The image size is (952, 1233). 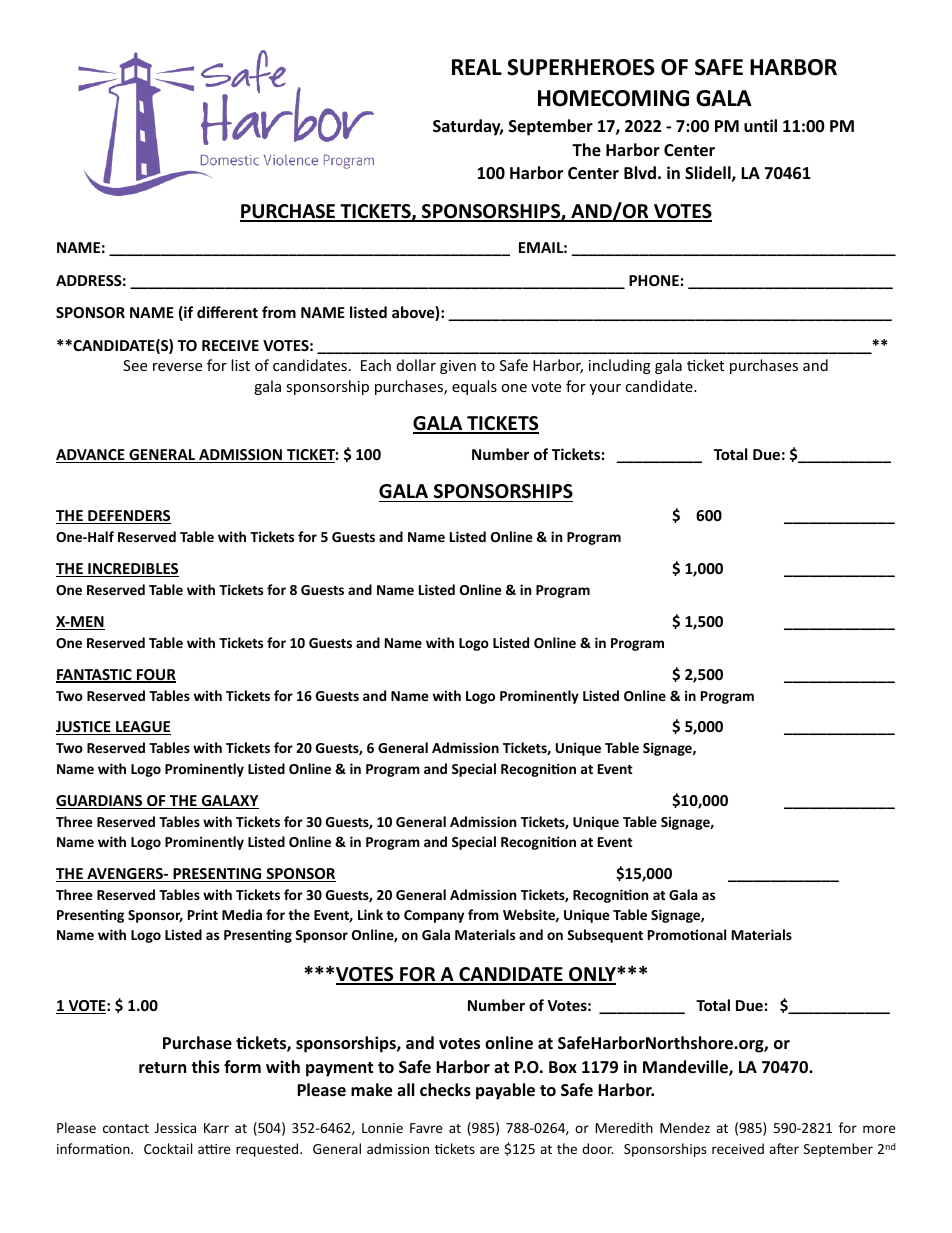 I want to click on SUPERHEROES, so click(x=581, y=67).
